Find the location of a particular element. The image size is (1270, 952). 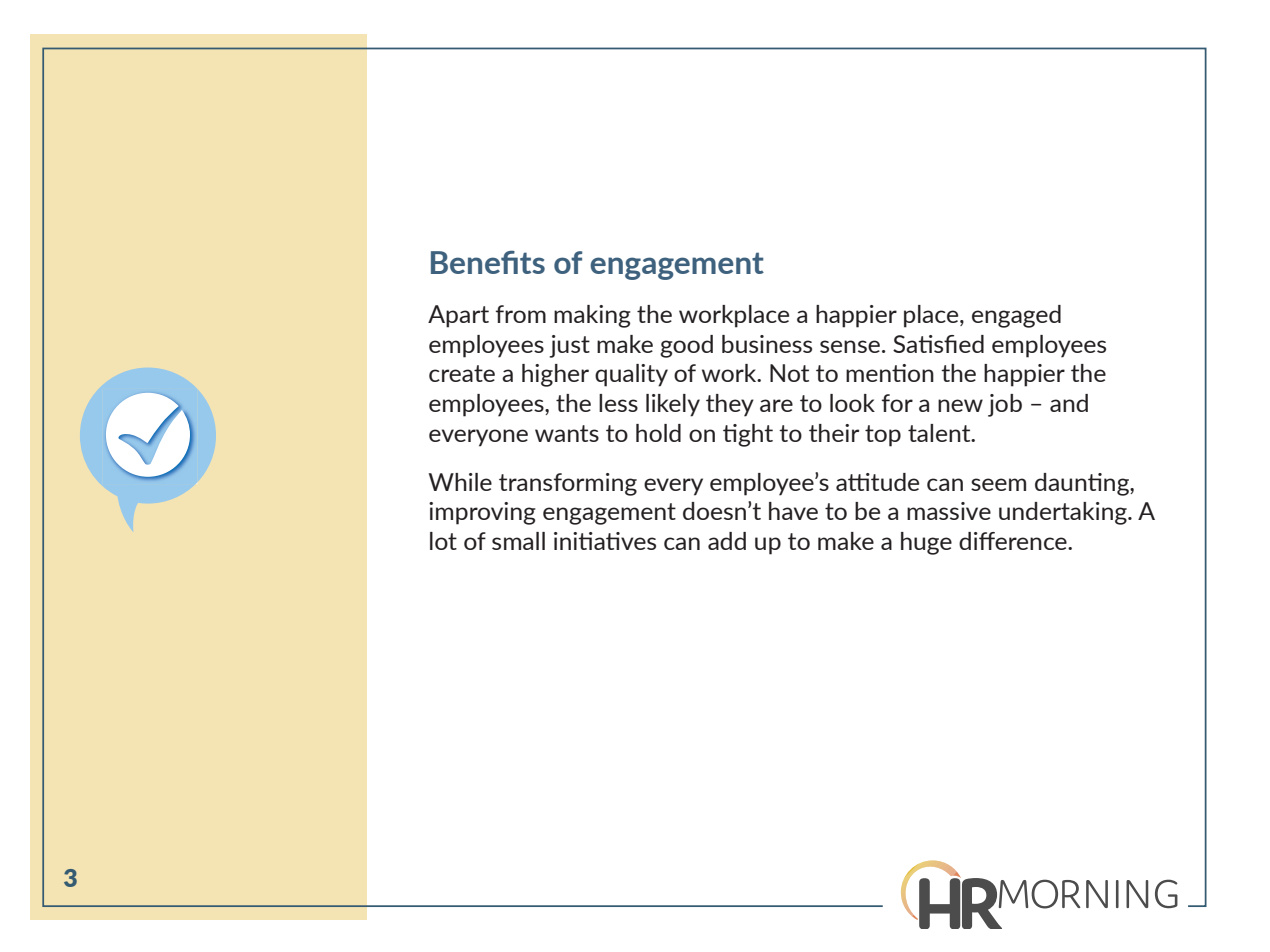

job is located at coordinates (1005, 405).
